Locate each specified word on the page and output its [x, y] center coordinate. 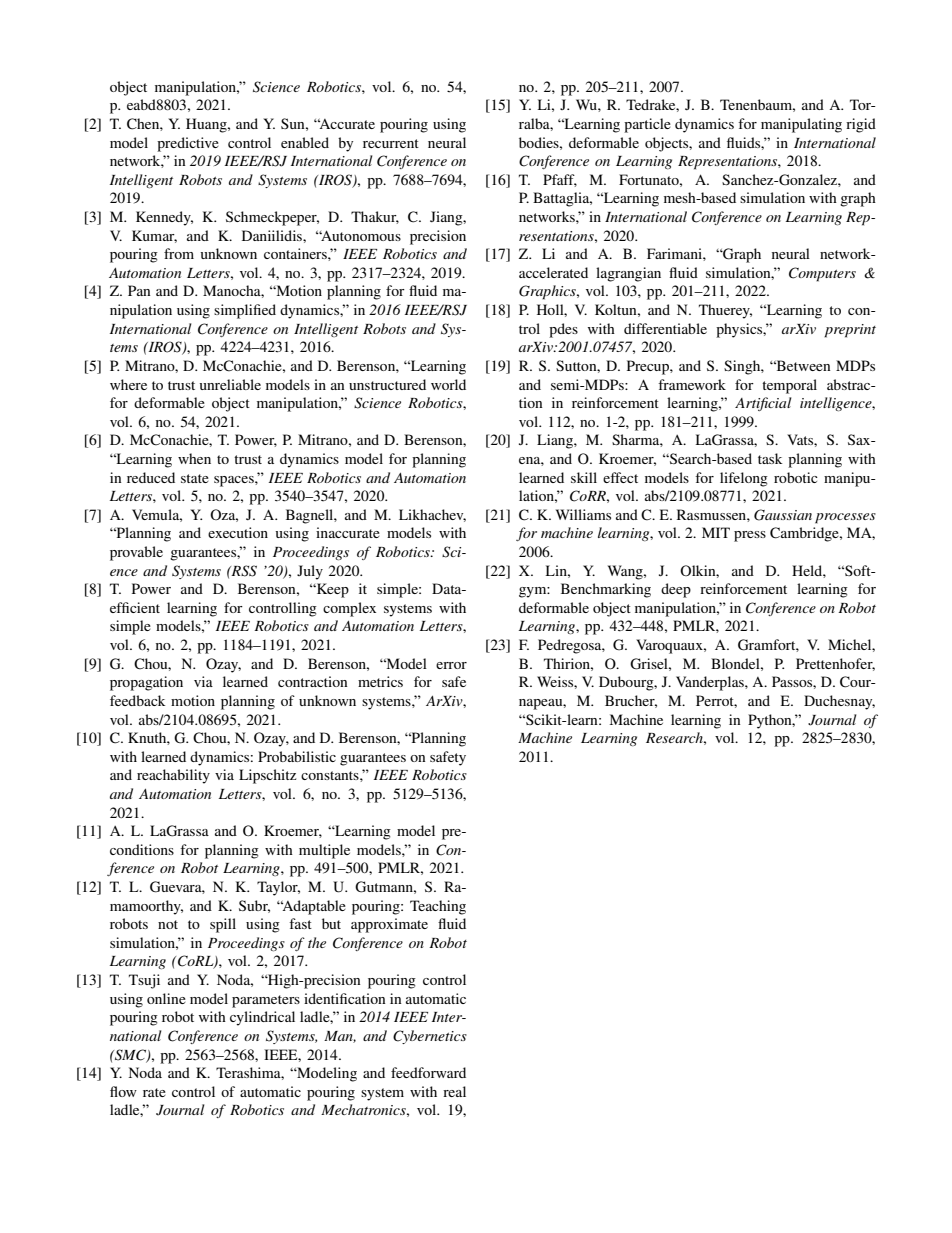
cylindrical [262, 1018]
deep [676, 590]
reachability [173, 776]
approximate [389, 925]
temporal [789, 386]
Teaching [438, 907]
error [451, 665]
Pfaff [560, 180]
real [454, 1091]
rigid [861, 125]
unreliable [230, 384]
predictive [188, 144]
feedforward [428, 1072]
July [310, 572]
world [448, 384]
